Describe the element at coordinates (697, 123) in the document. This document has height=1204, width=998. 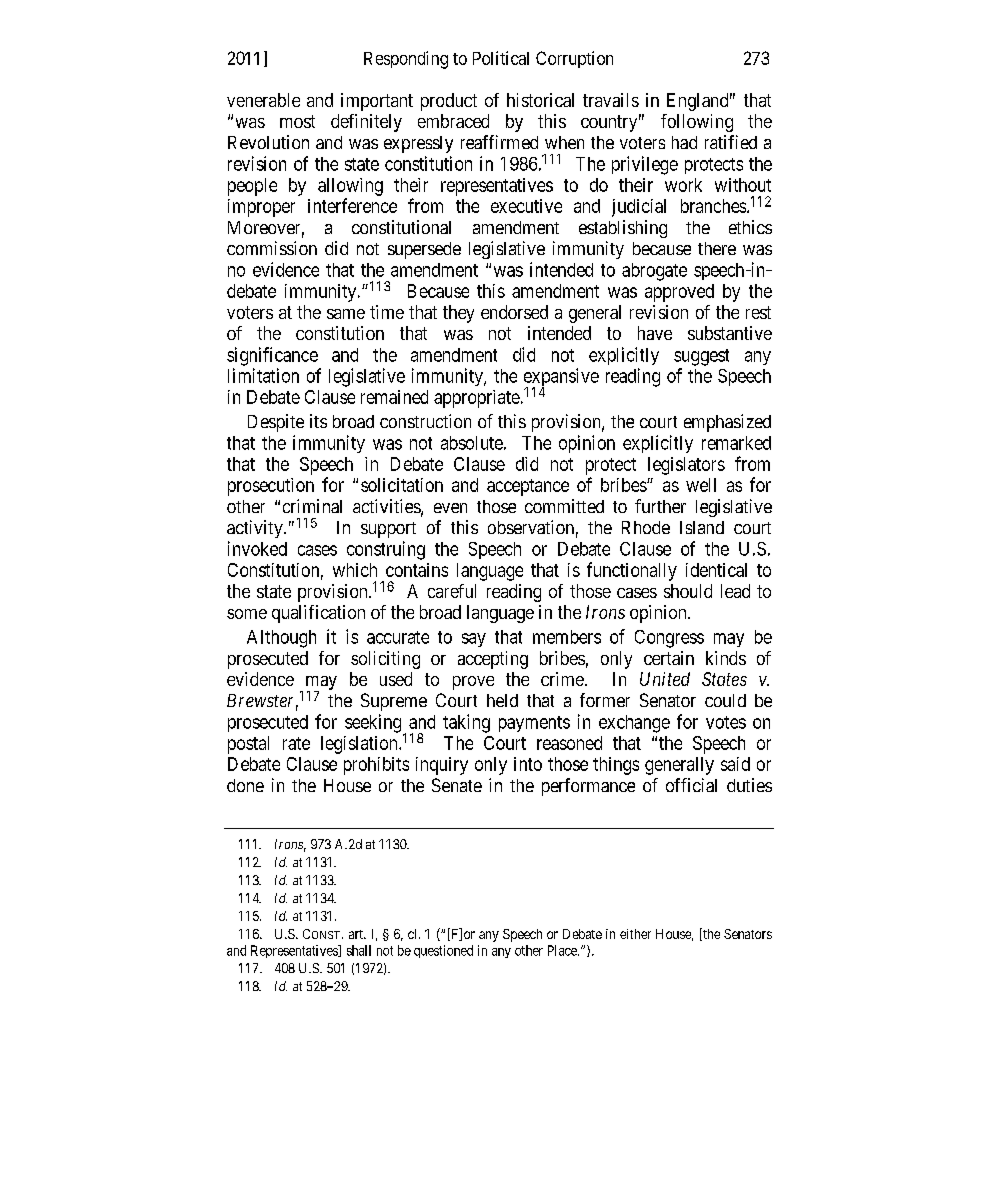
I see `following` at that location.
